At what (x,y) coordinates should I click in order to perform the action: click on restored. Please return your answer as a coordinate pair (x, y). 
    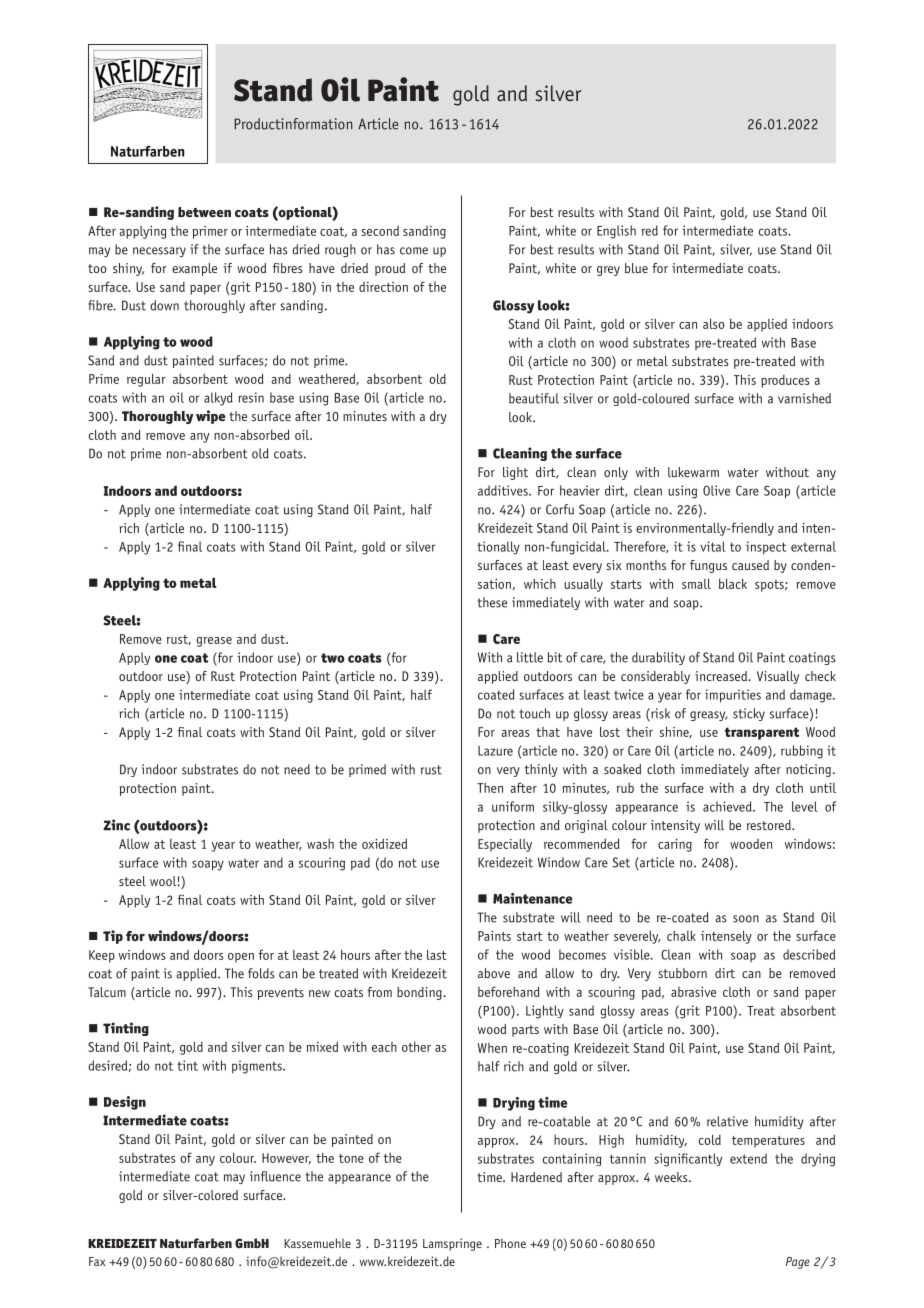
    Looking at the image, I should click on (770, 825).
